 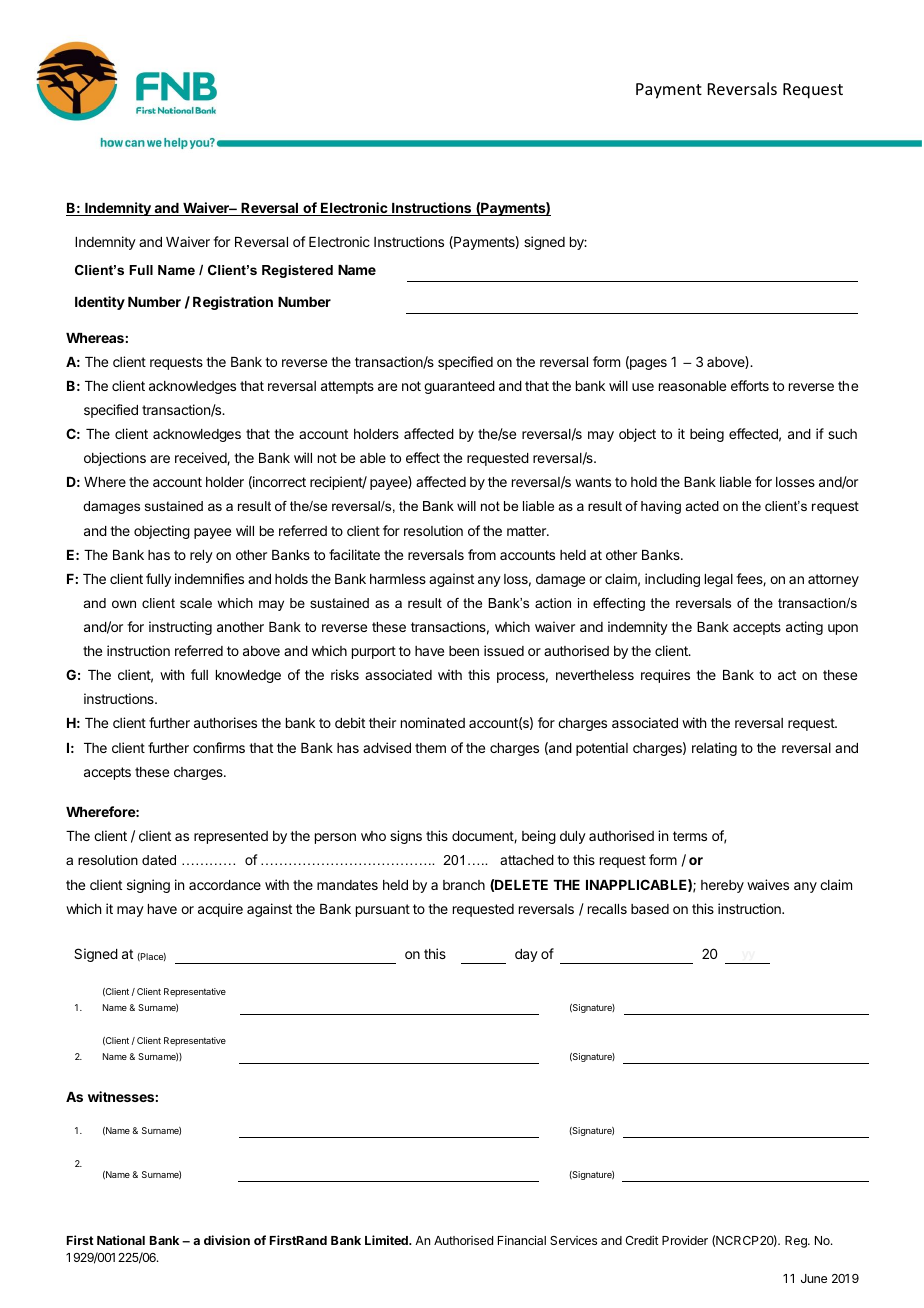 What do you see at coordinates (482, 554) in the screenshot?
I see `from` at bounding box center [482, 554].
